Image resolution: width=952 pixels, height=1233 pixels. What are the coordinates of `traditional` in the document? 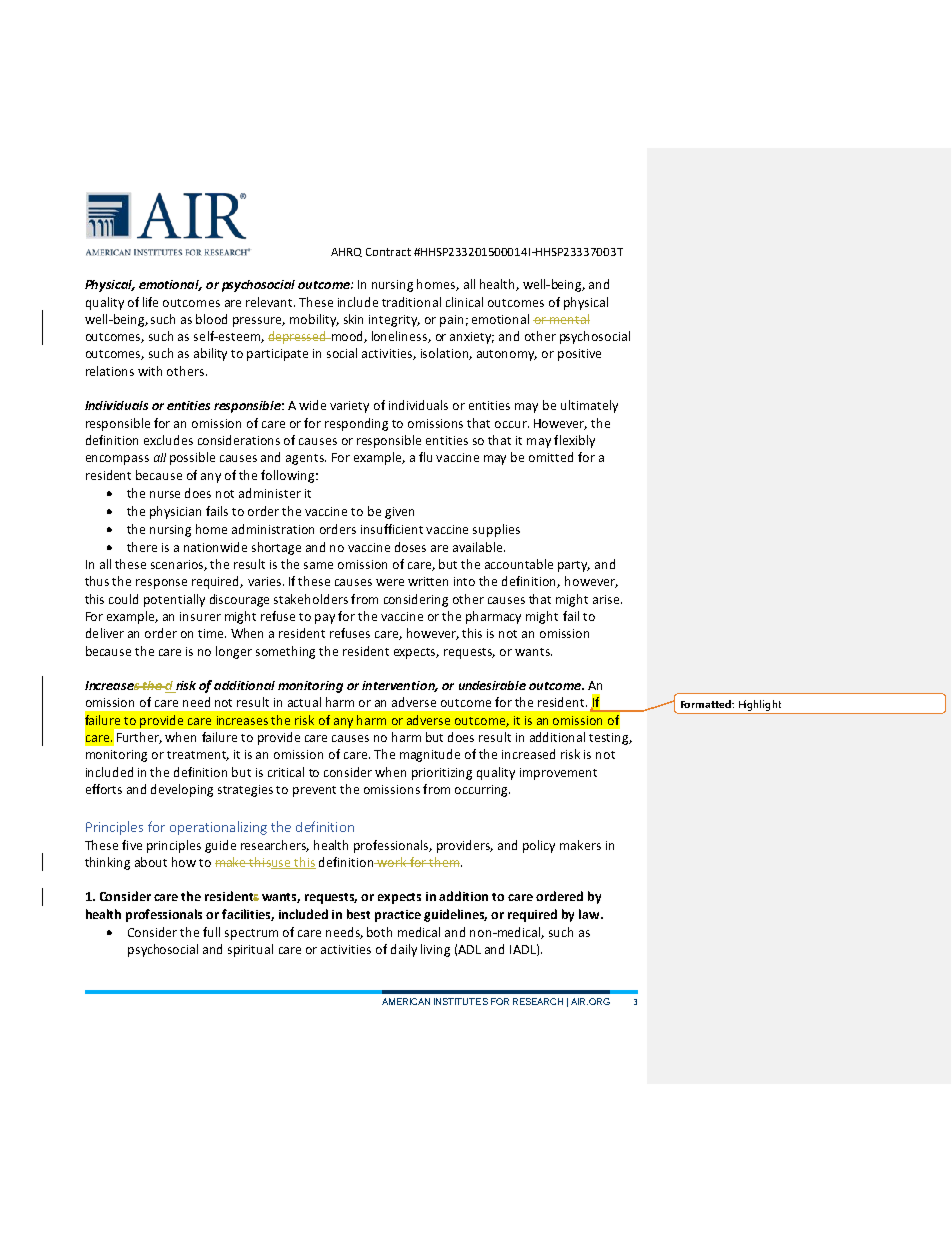 It's located at (411, 302).
